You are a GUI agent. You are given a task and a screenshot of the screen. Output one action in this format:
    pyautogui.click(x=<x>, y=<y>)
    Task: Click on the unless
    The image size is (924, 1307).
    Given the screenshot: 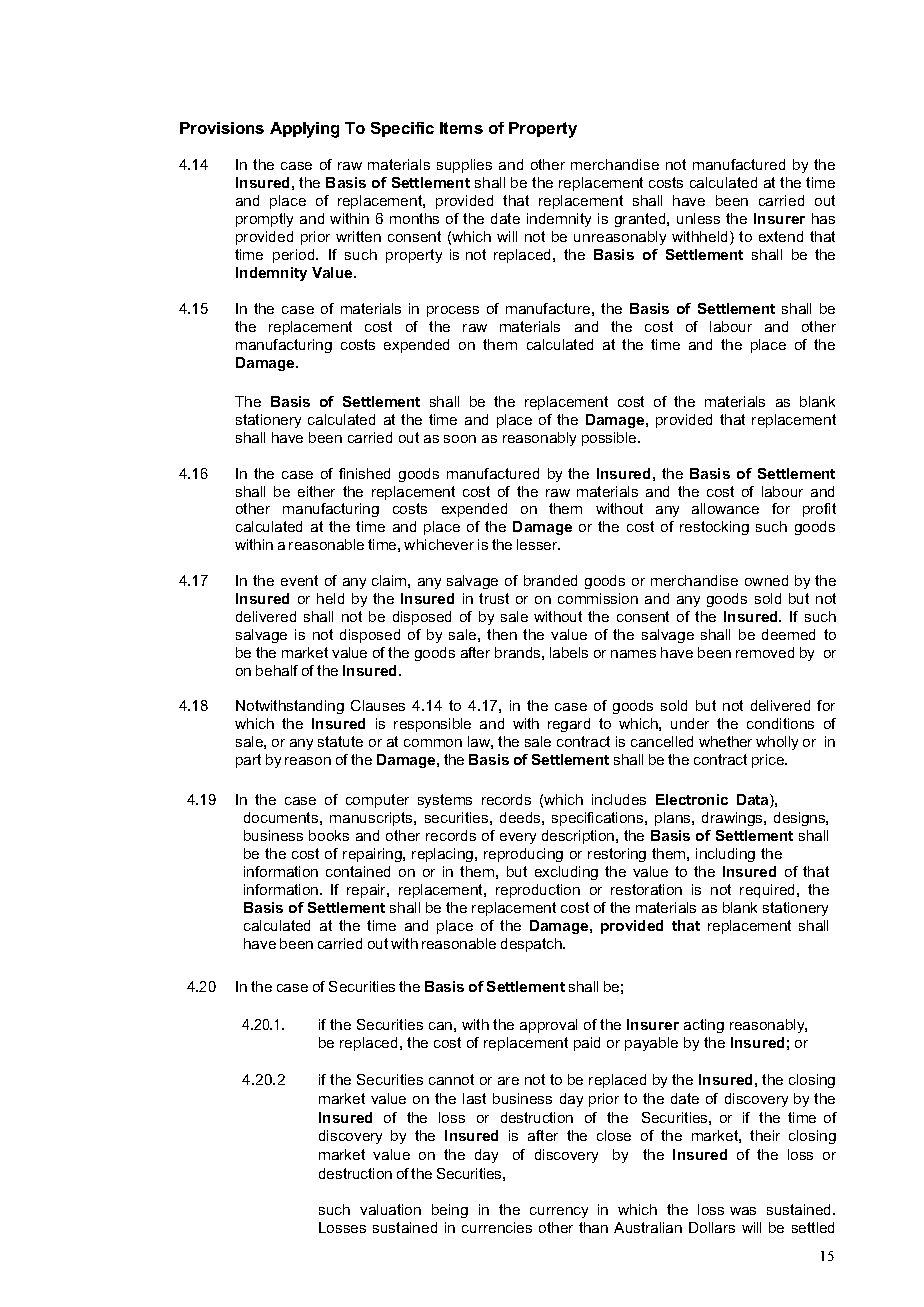 What is the action you would take?
    pyautogui.click(x=698, y=218)
